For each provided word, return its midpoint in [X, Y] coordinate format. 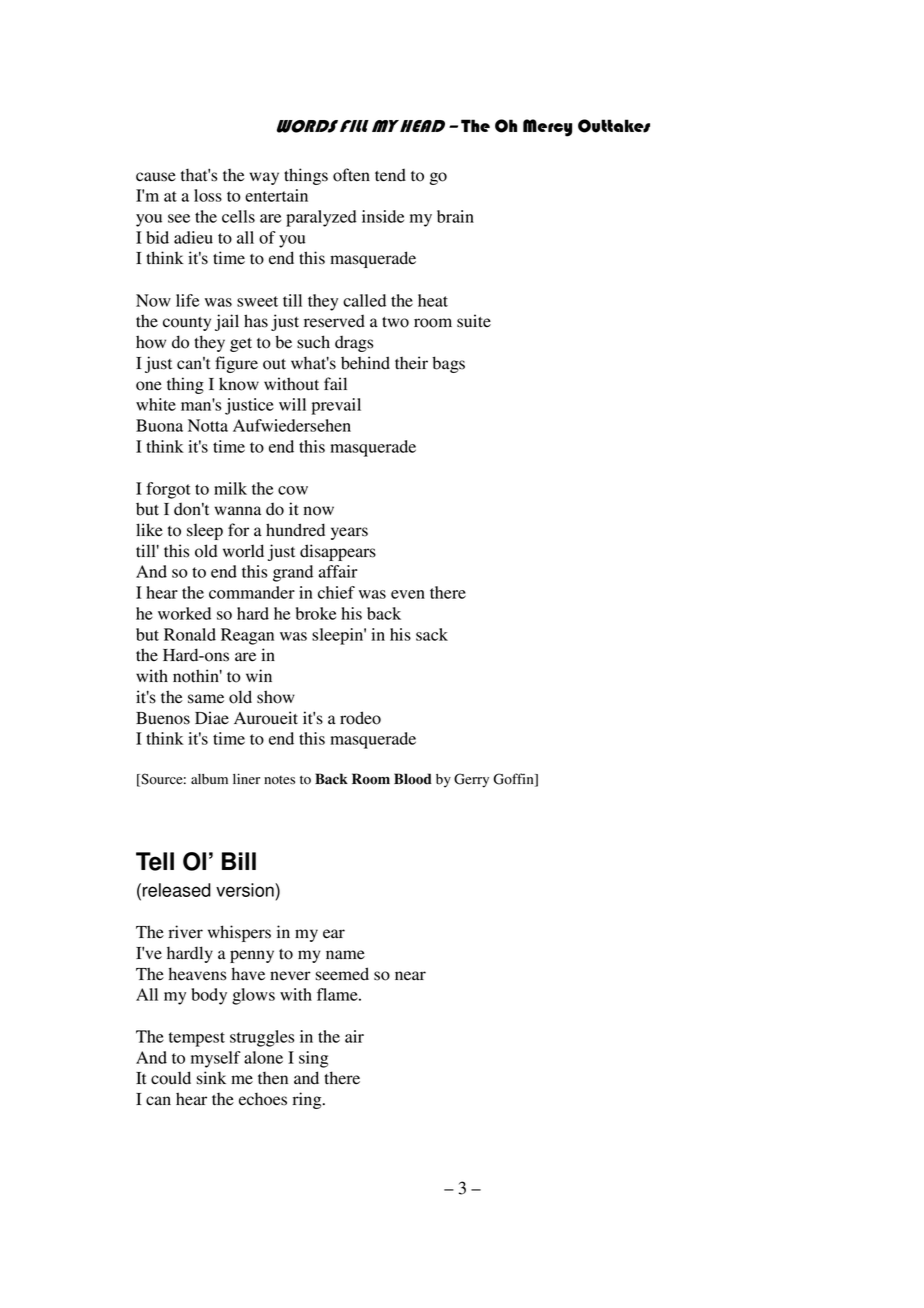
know [239, 384]
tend [390, 175]
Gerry [471, 780]
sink [211, 1078]
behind [365, 363]
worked [184, 613]
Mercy [547, 128]
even [408, 594]
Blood [413, 779]
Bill [239, 861]
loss [208, 195]
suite [474, 321]
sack [432, 634]
